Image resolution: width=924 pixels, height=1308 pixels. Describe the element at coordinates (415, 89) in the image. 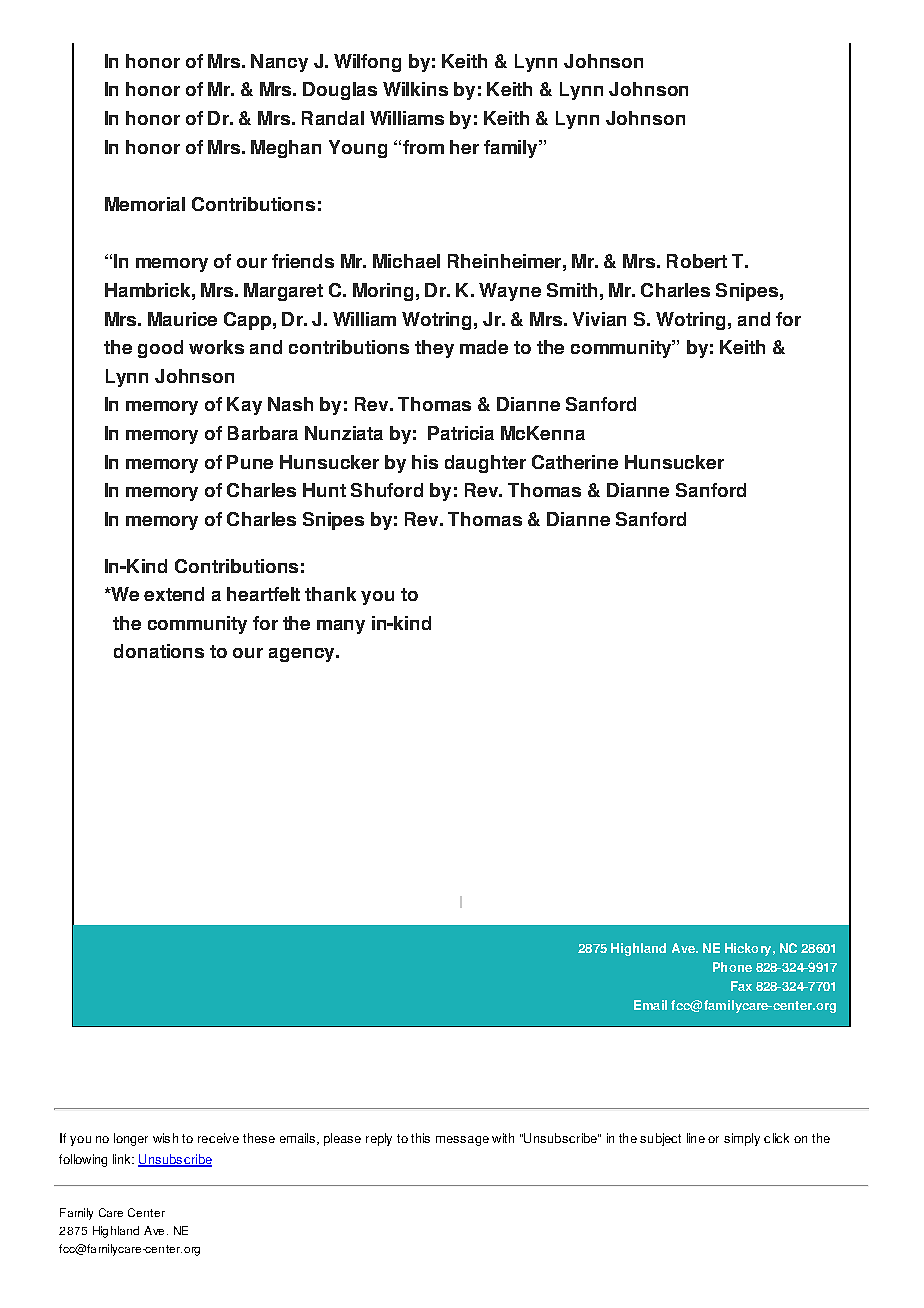

I see `Wilkins` at that location.
